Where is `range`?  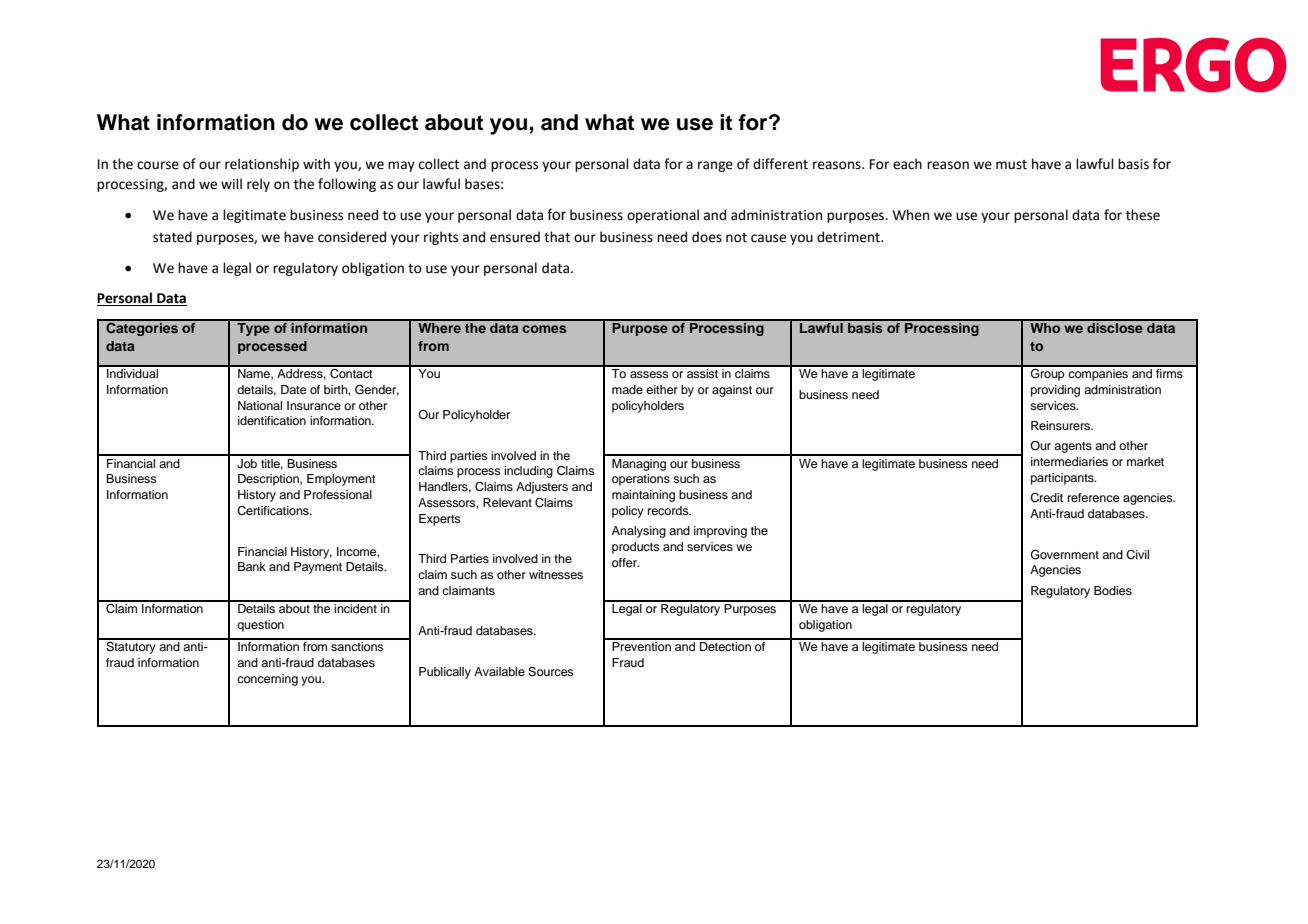 range is located at coordinates (715, 166).
